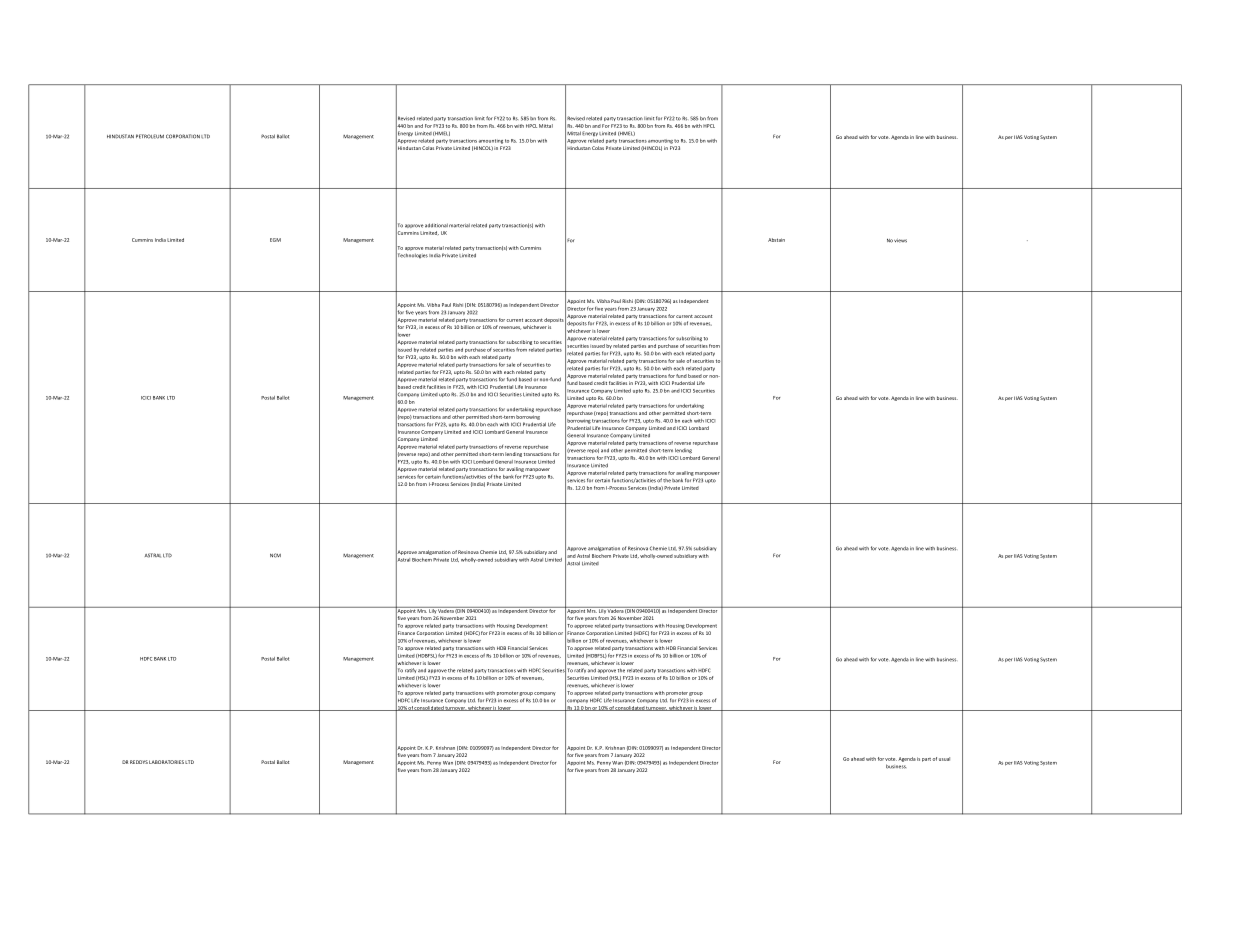  I want to click on LABORATORIES, so click(166, 762).
